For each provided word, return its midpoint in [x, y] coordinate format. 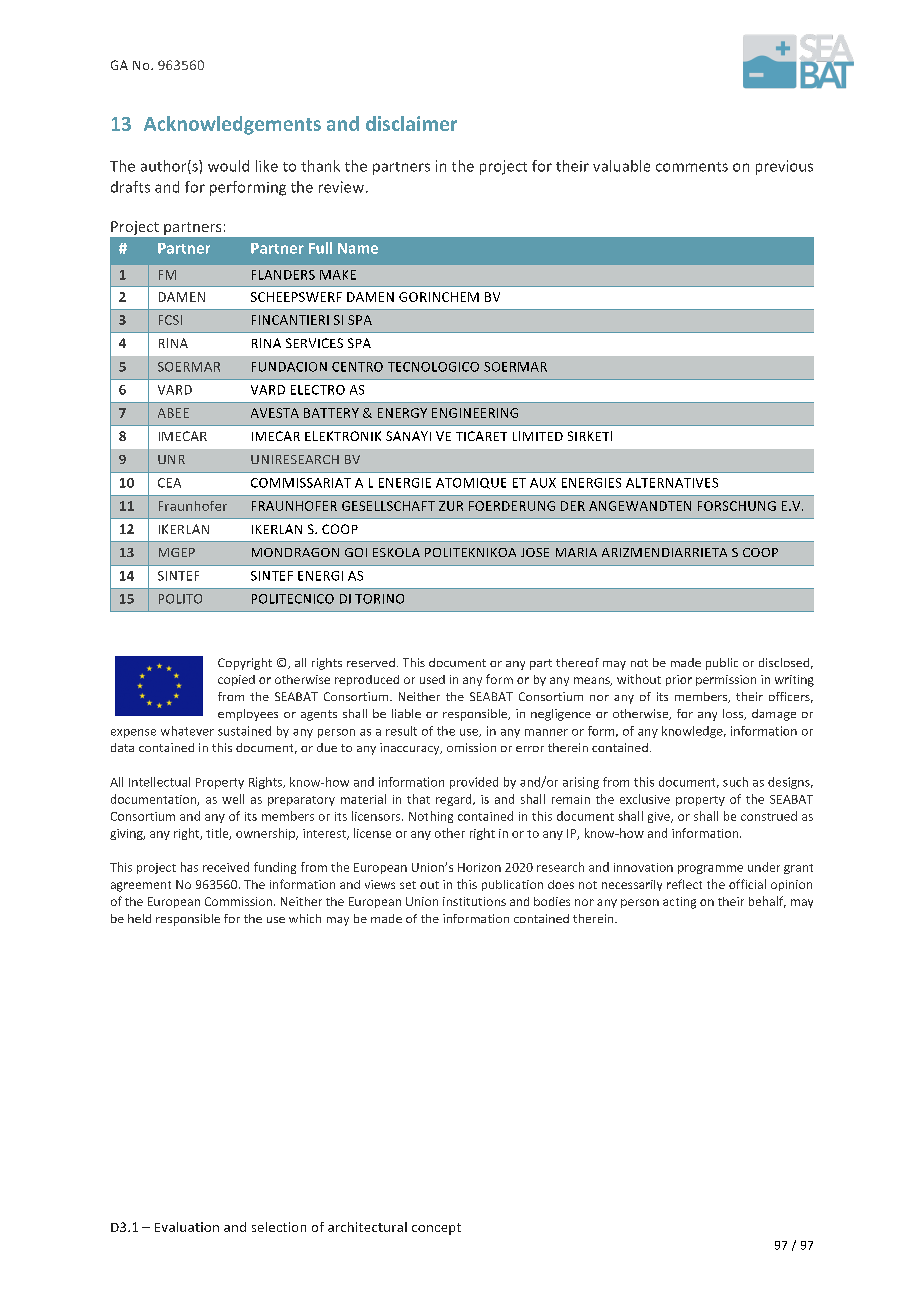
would [228, 166]
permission [726, 680]
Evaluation [187, 1227]
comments [692, 167]
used [432, 679]
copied [236, 680]
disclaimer [411, 123]
